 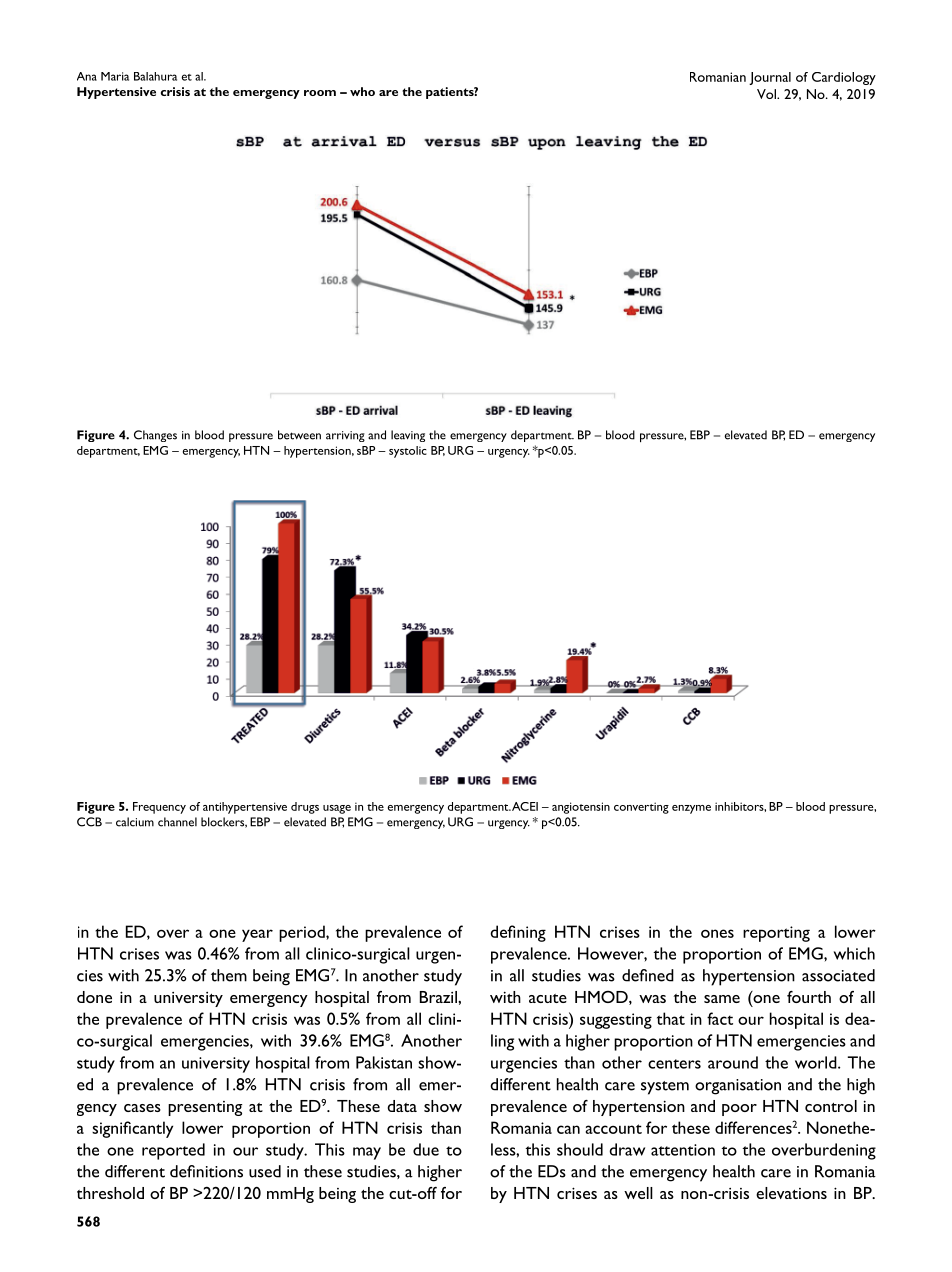 I want to click on Changes, so click(x=155, y=436).
